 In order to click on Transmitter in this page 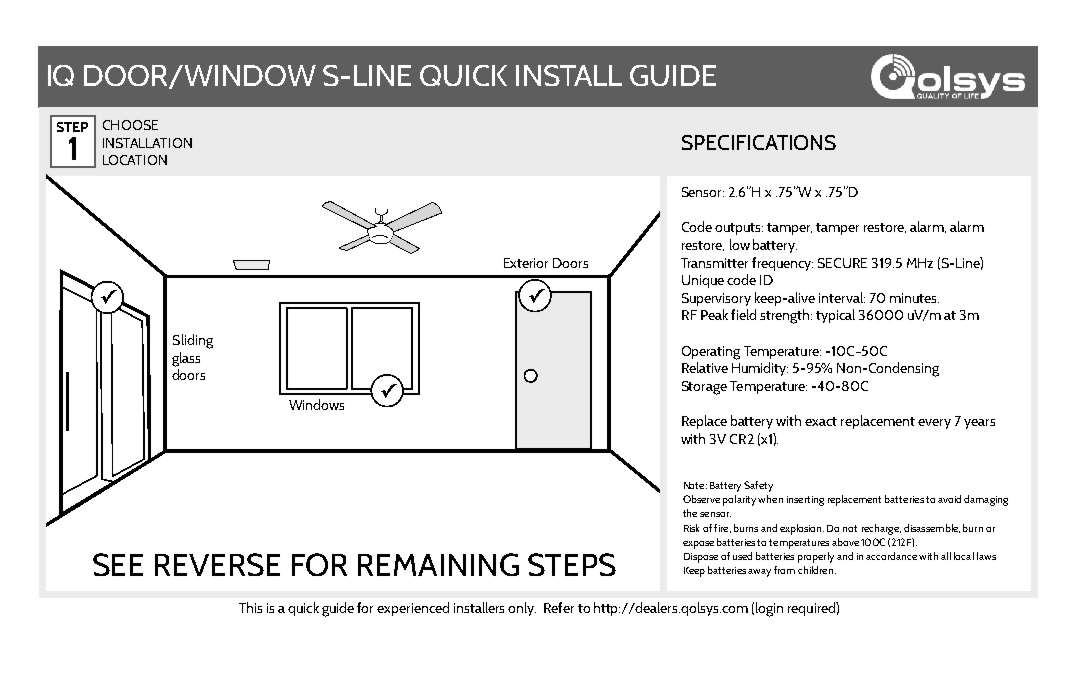, I will do `click(714, 263)`.
